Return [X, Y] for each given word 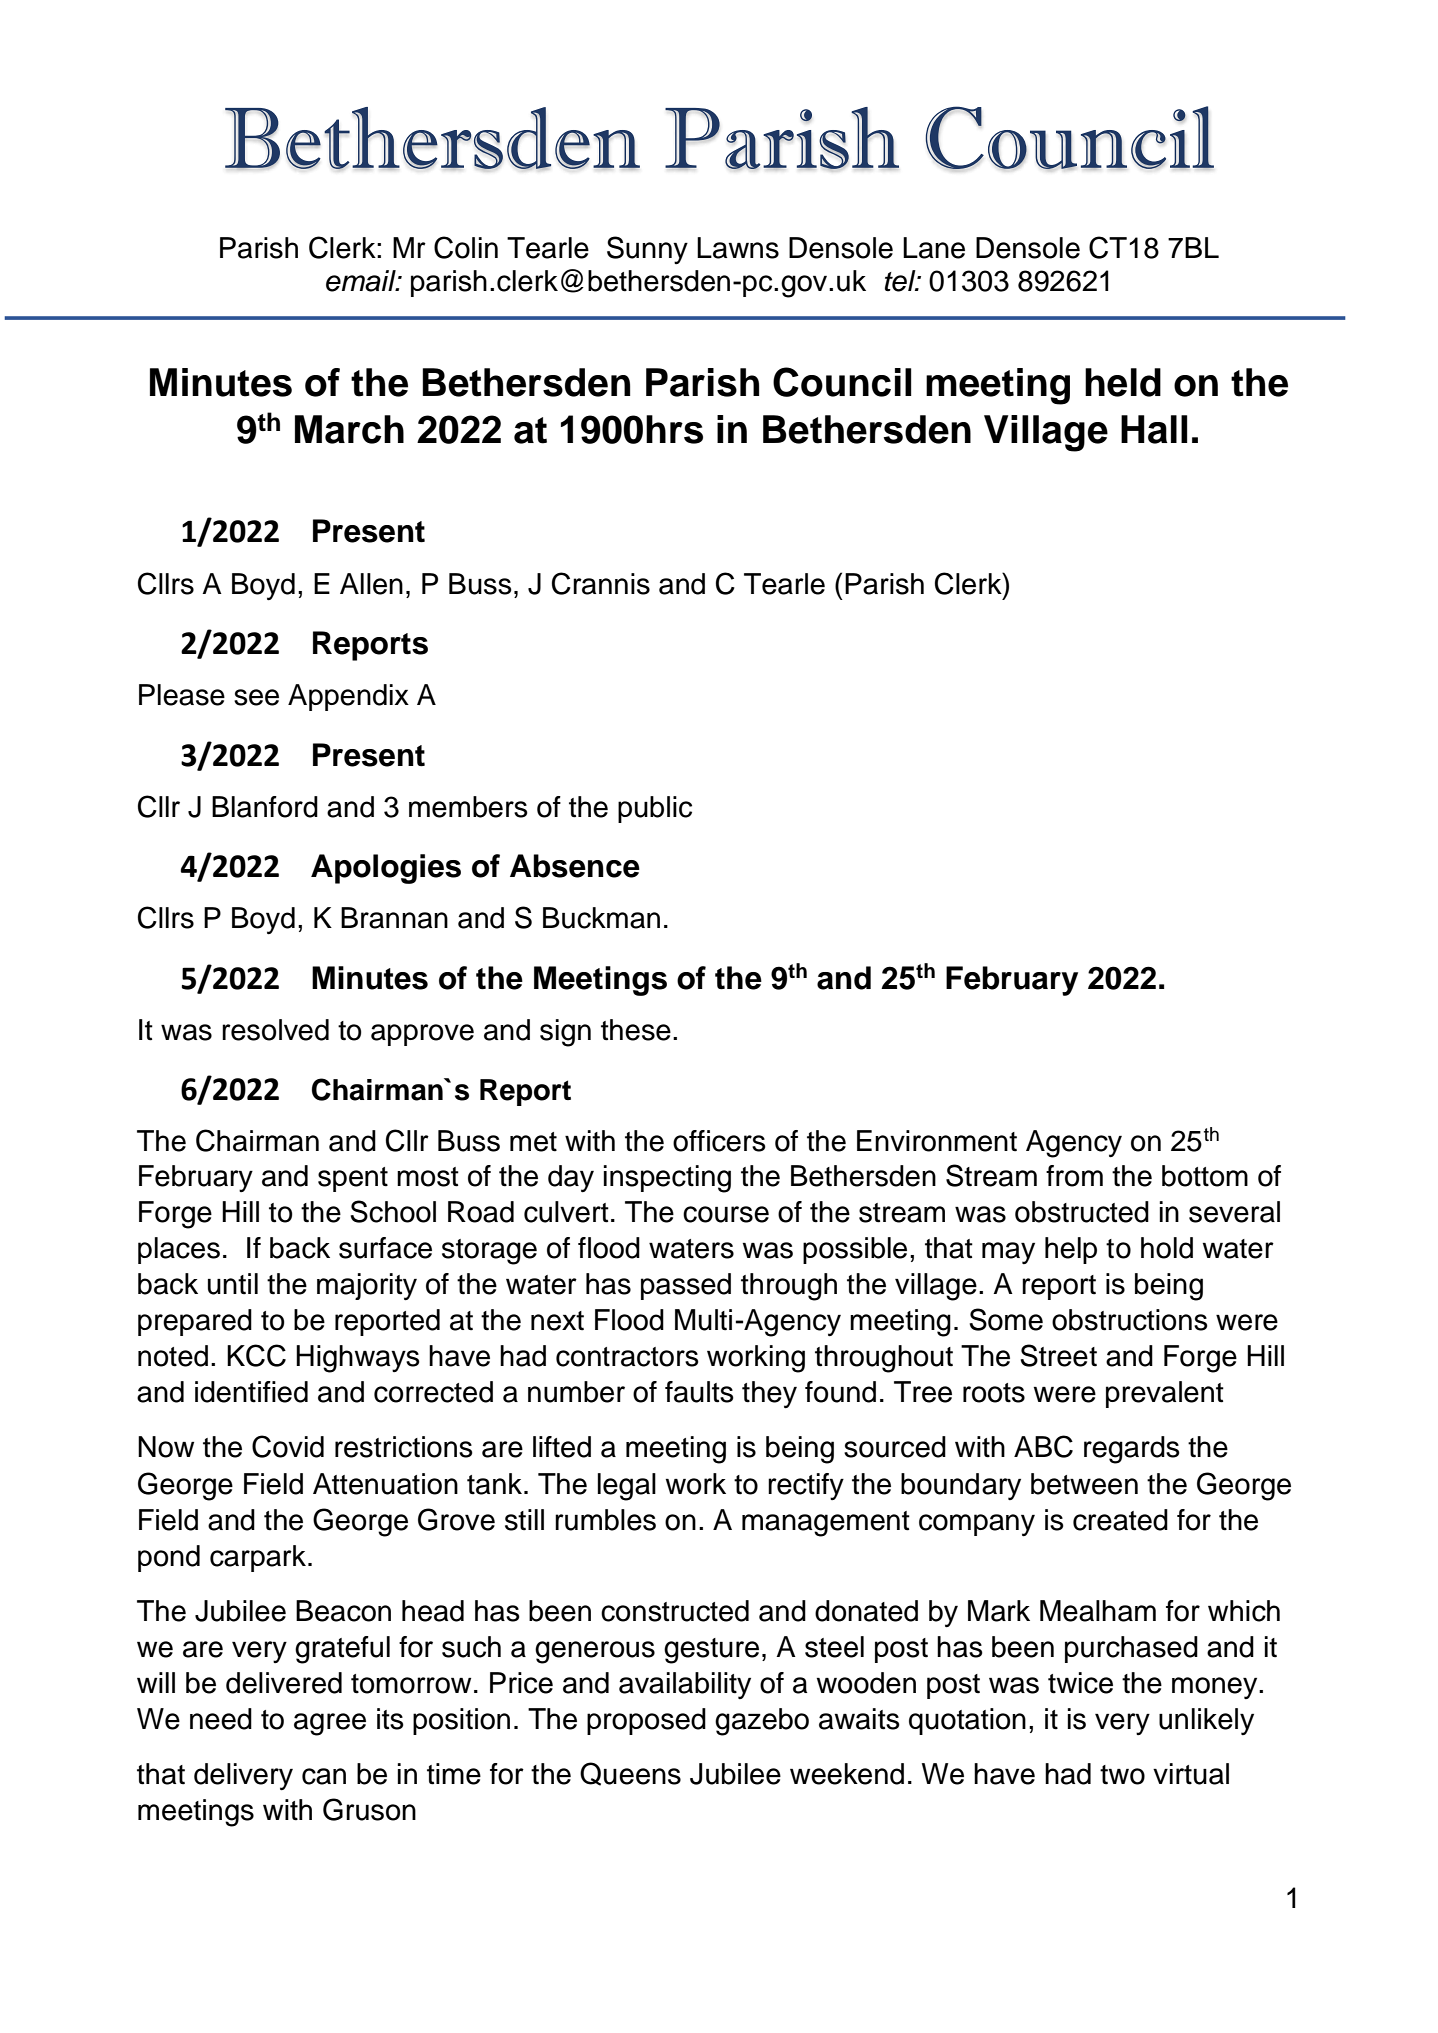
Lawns [738, 248]
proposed [646, 1721]
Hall [1154, 429]
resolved [275, 1030]
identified [251, 1392]
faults [699, 1392]
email [362, 281]
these [636, 1030]
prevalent [1165, 1394]
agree [330, 1724]
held [1123, 382]
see [256, 697]
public [655, 809]
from [1074, 1176]
